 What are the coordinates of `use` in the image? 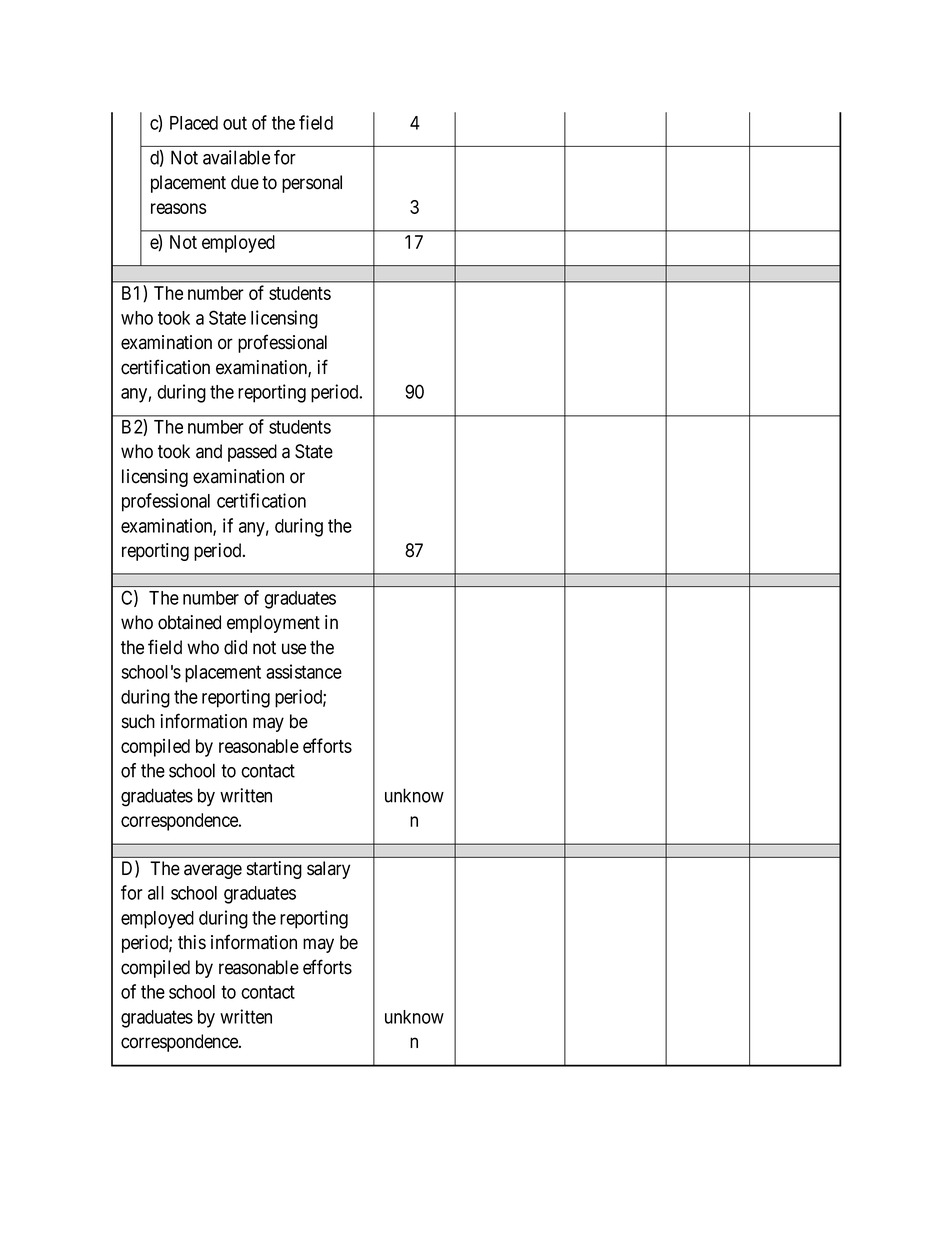 It's located at (294, 649).
